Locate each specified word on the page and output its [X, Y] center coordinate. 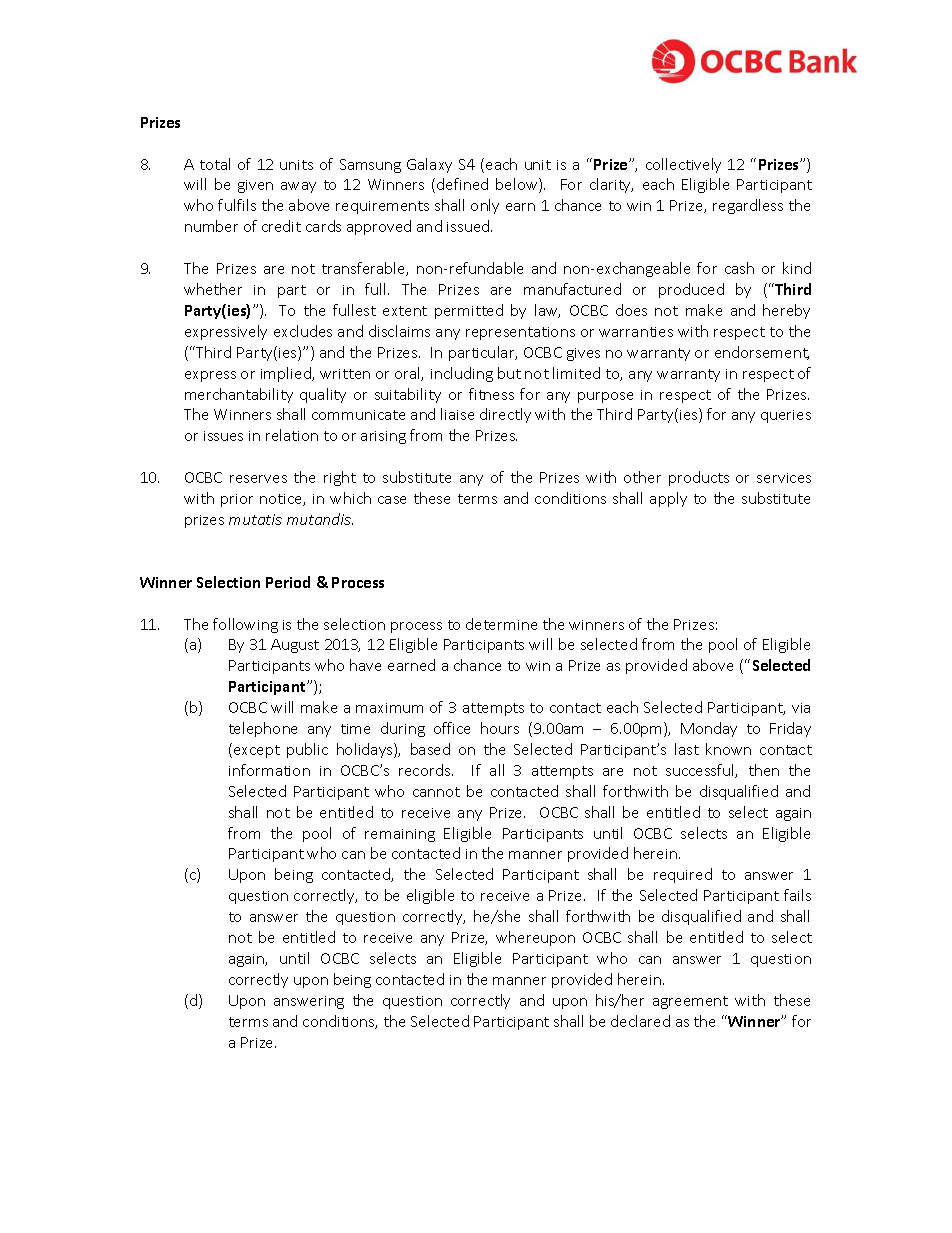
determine [501, 624]
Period [288, 582]
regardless [748, 206]
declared [640, 1021]
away [298, 187]
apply [668, 499]
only [485, 206]
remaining [400, 835]
